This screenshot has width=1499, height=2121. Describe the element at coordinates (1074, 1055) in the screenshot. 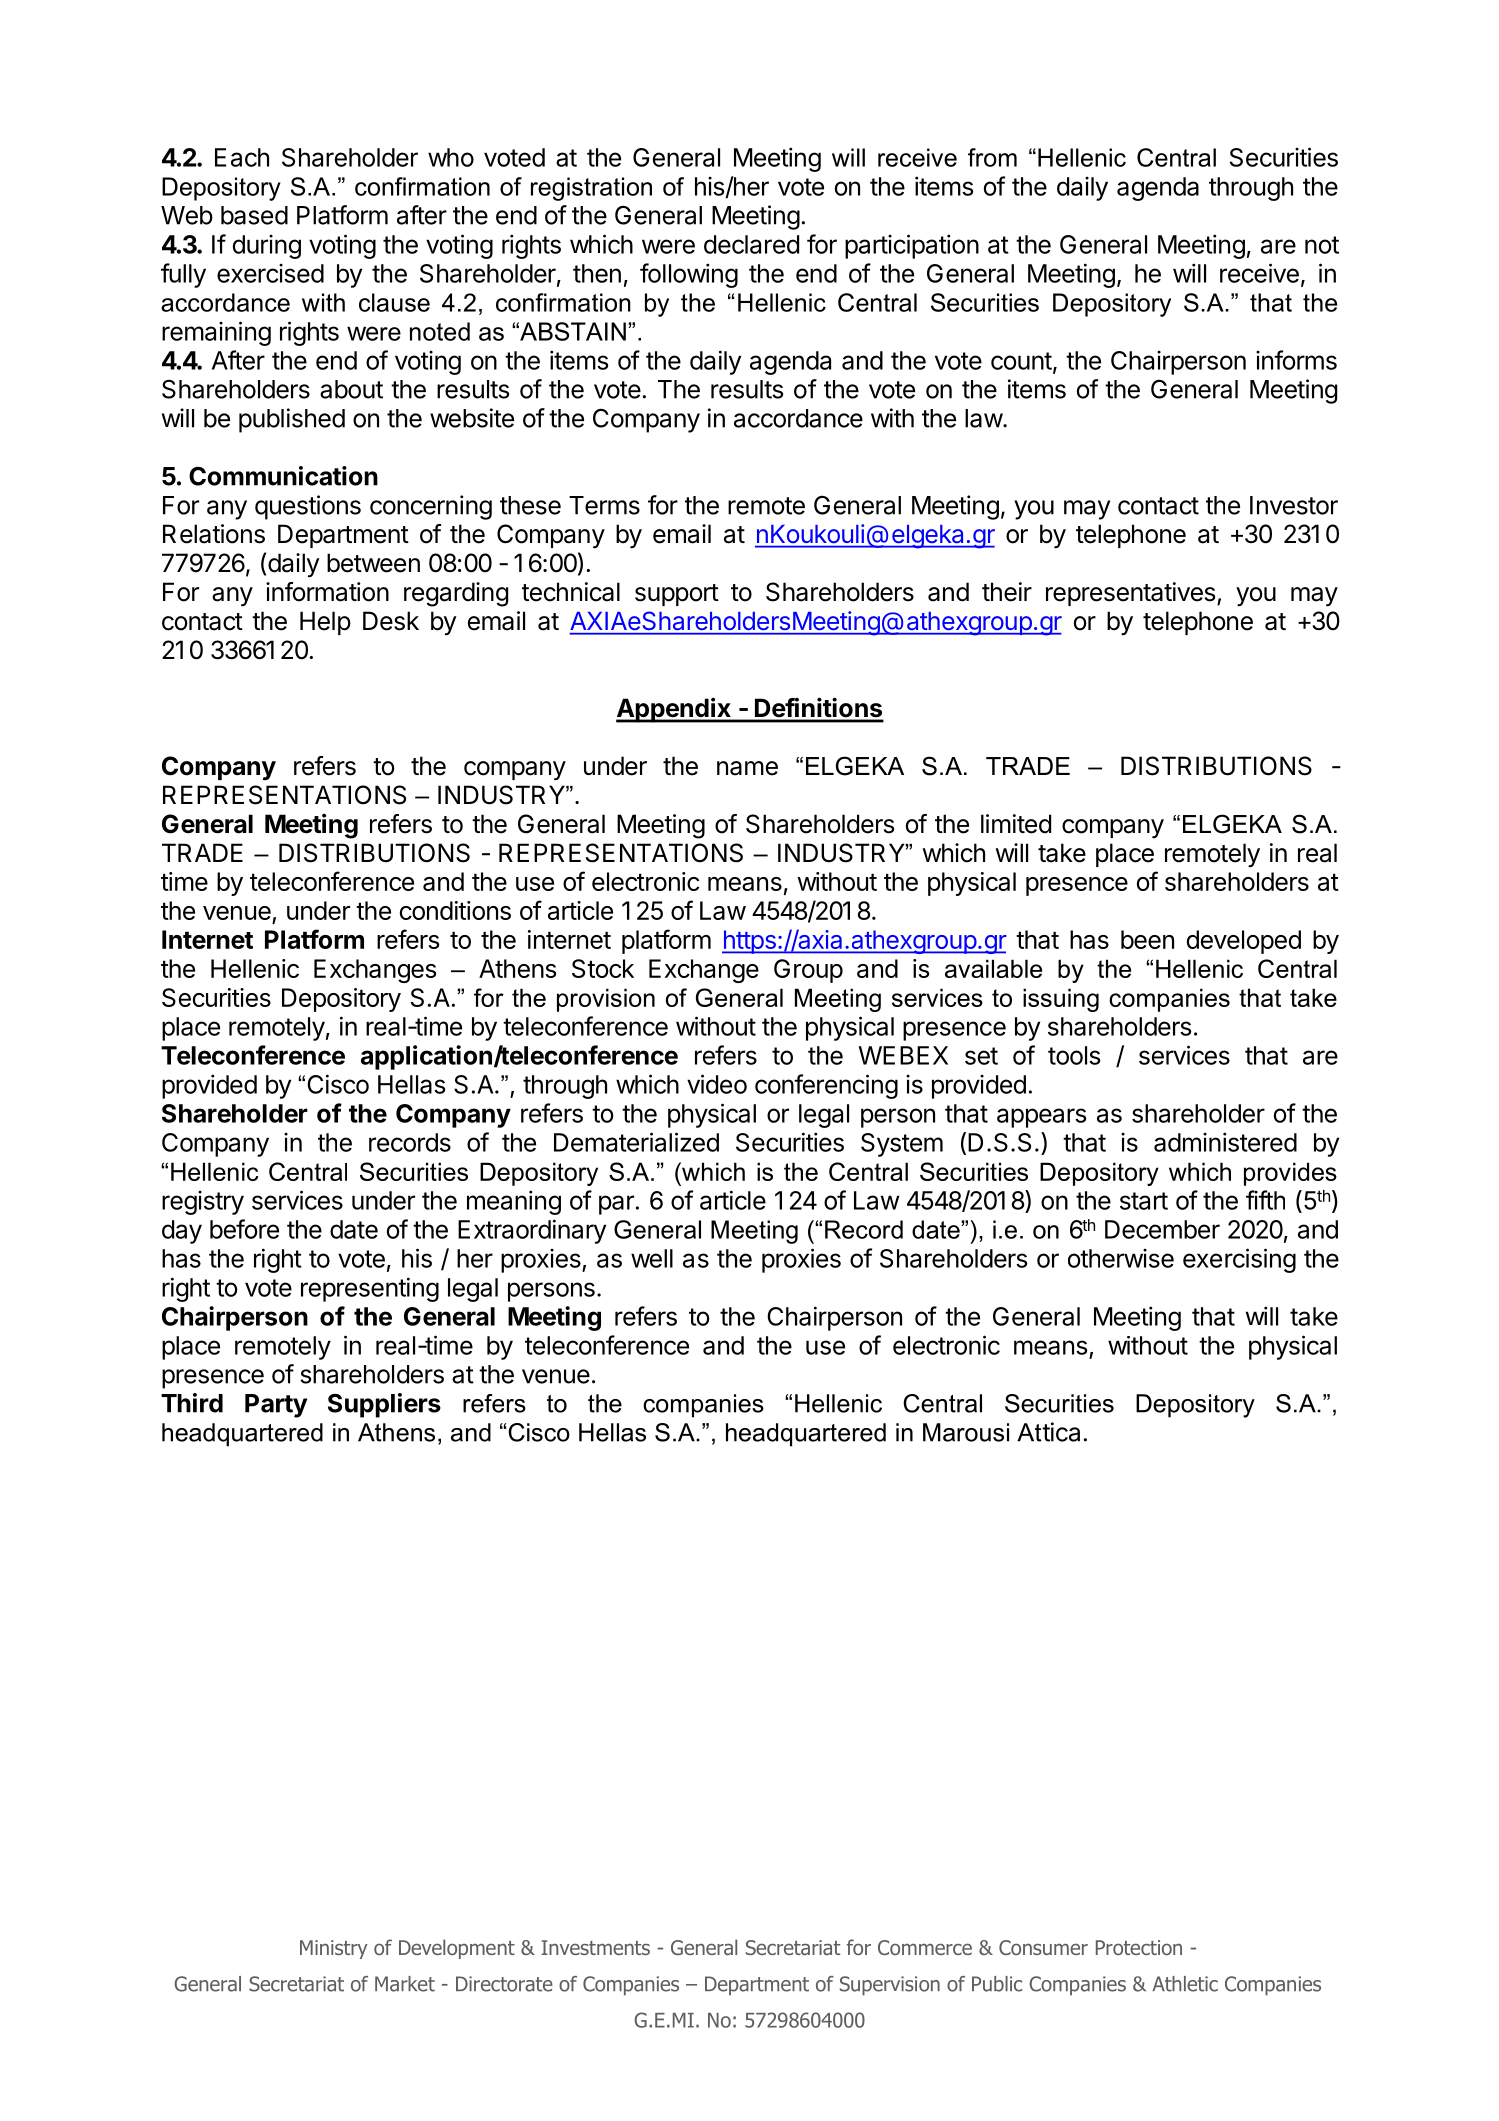

I see `tools` at that location.
